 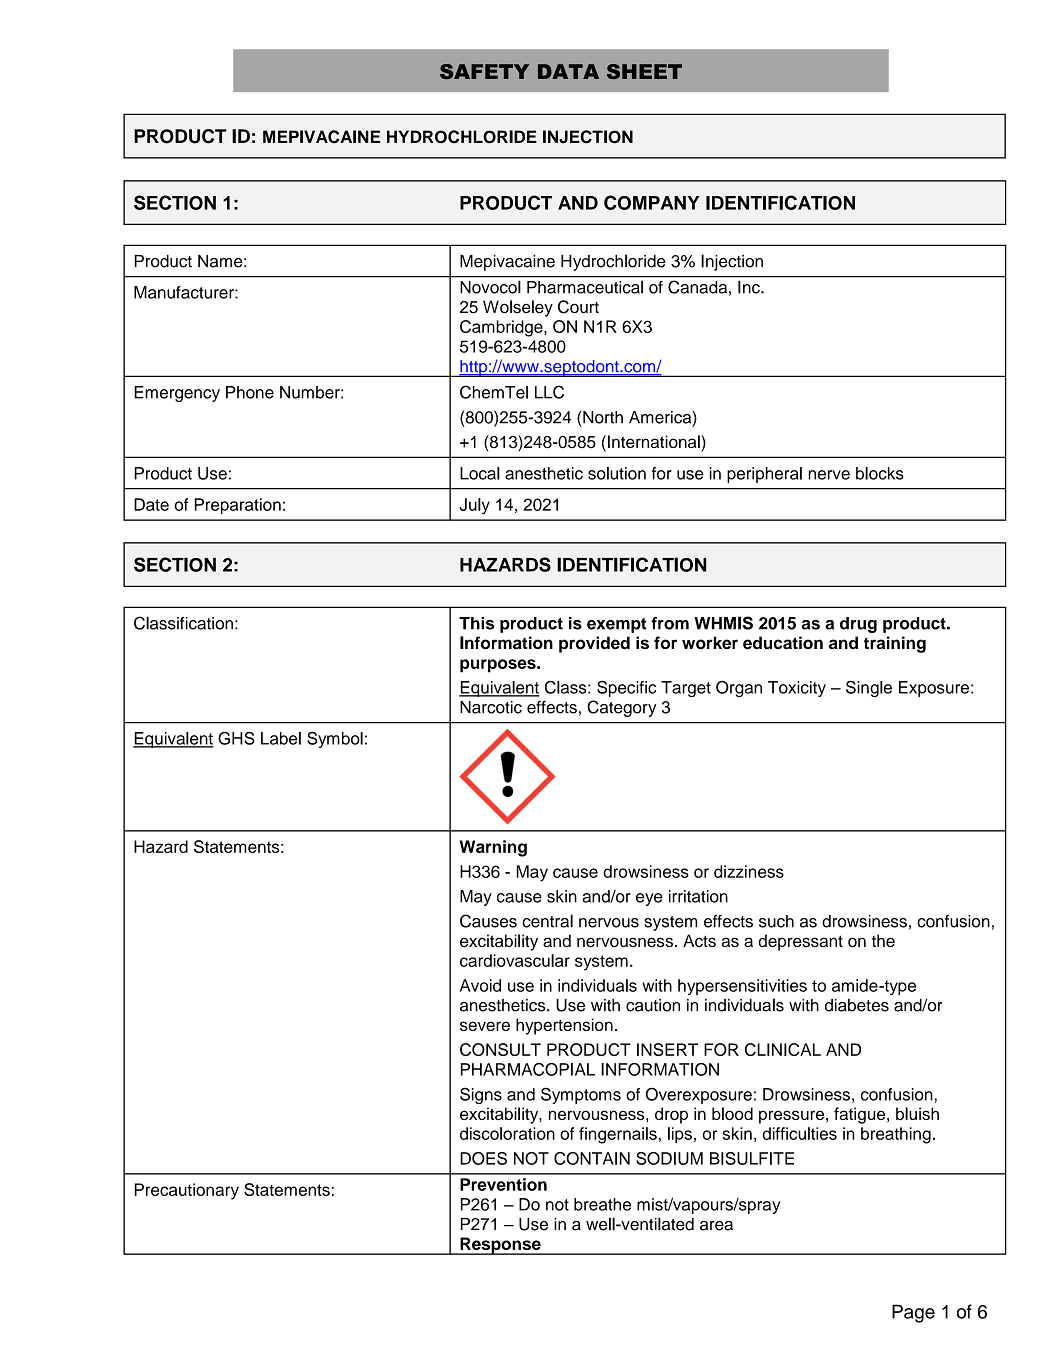 What do you see at coordinates (776, 921) in the document?
I see `such` at bounding box center [776, 921].
